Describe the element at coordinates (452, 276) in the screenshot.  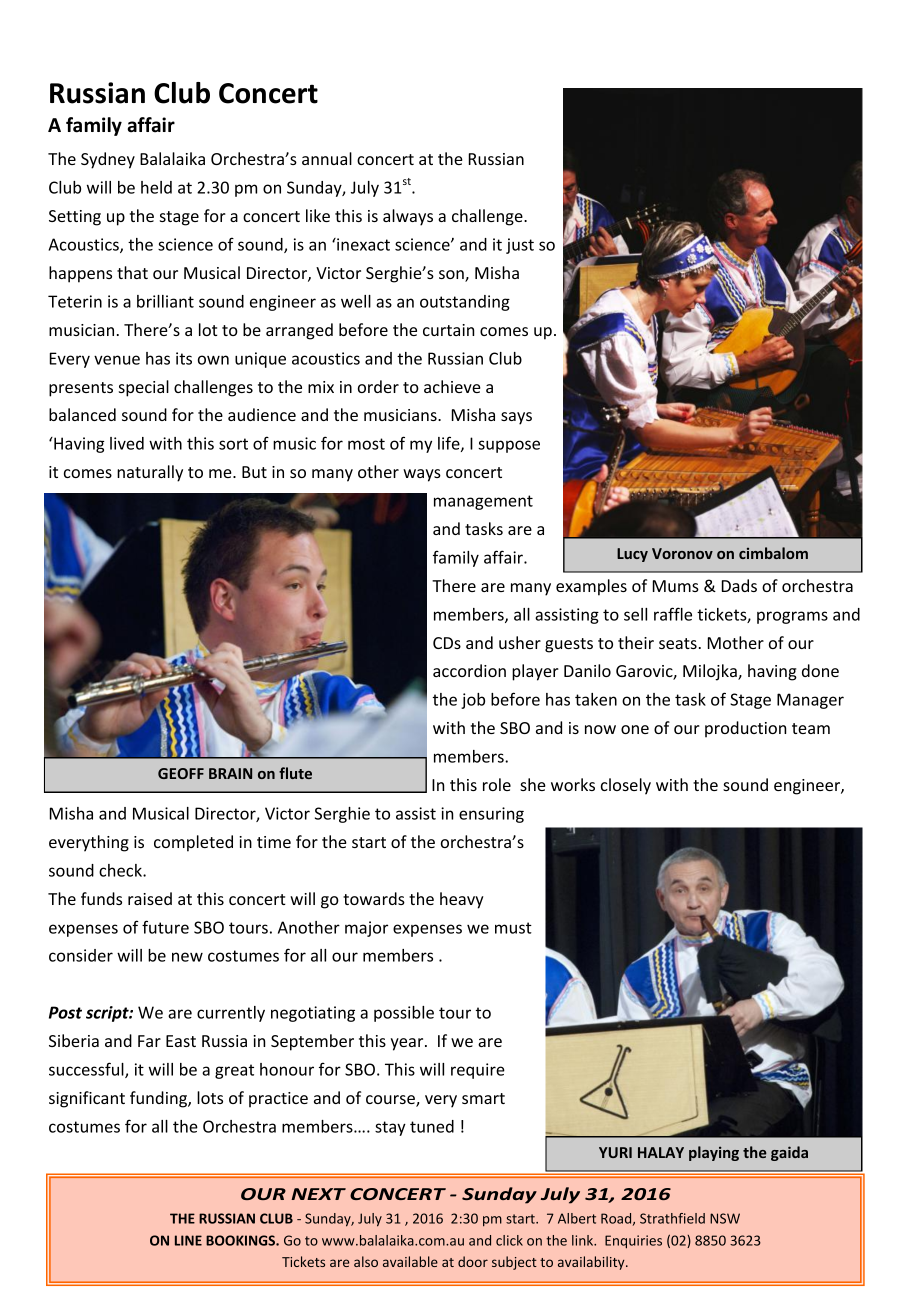
I see `son` at that location.
